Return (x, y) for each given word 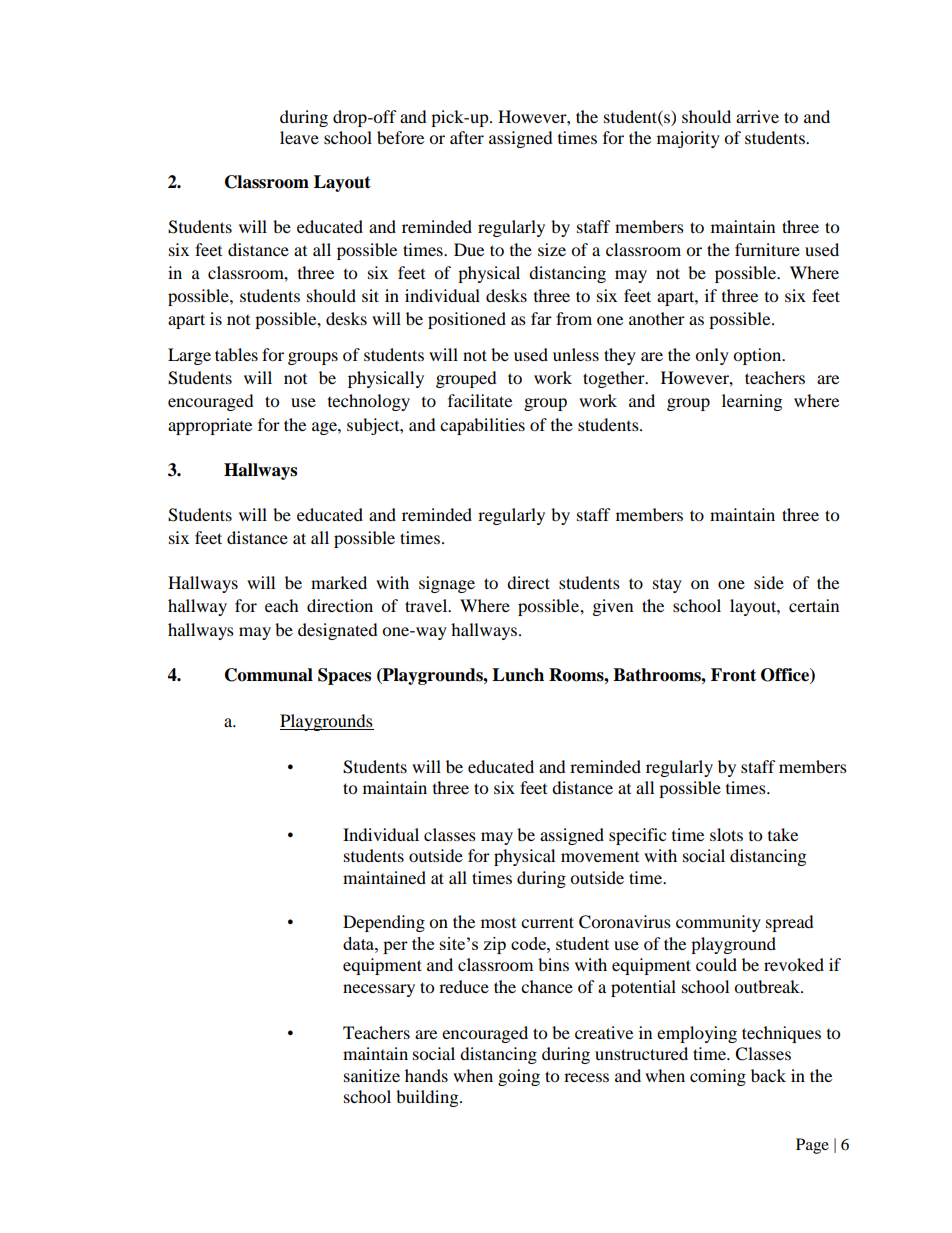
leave (299, 137)
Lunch (518, 675)
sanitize (372, 1075)
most (498, 923)
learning (752, 402)
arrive (757, 116)
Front (733, 675)
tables (236, 354)
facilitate (480, 400)
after (467, 137)
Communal (269, 675)
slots (726, 834)
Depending (384, 923)
